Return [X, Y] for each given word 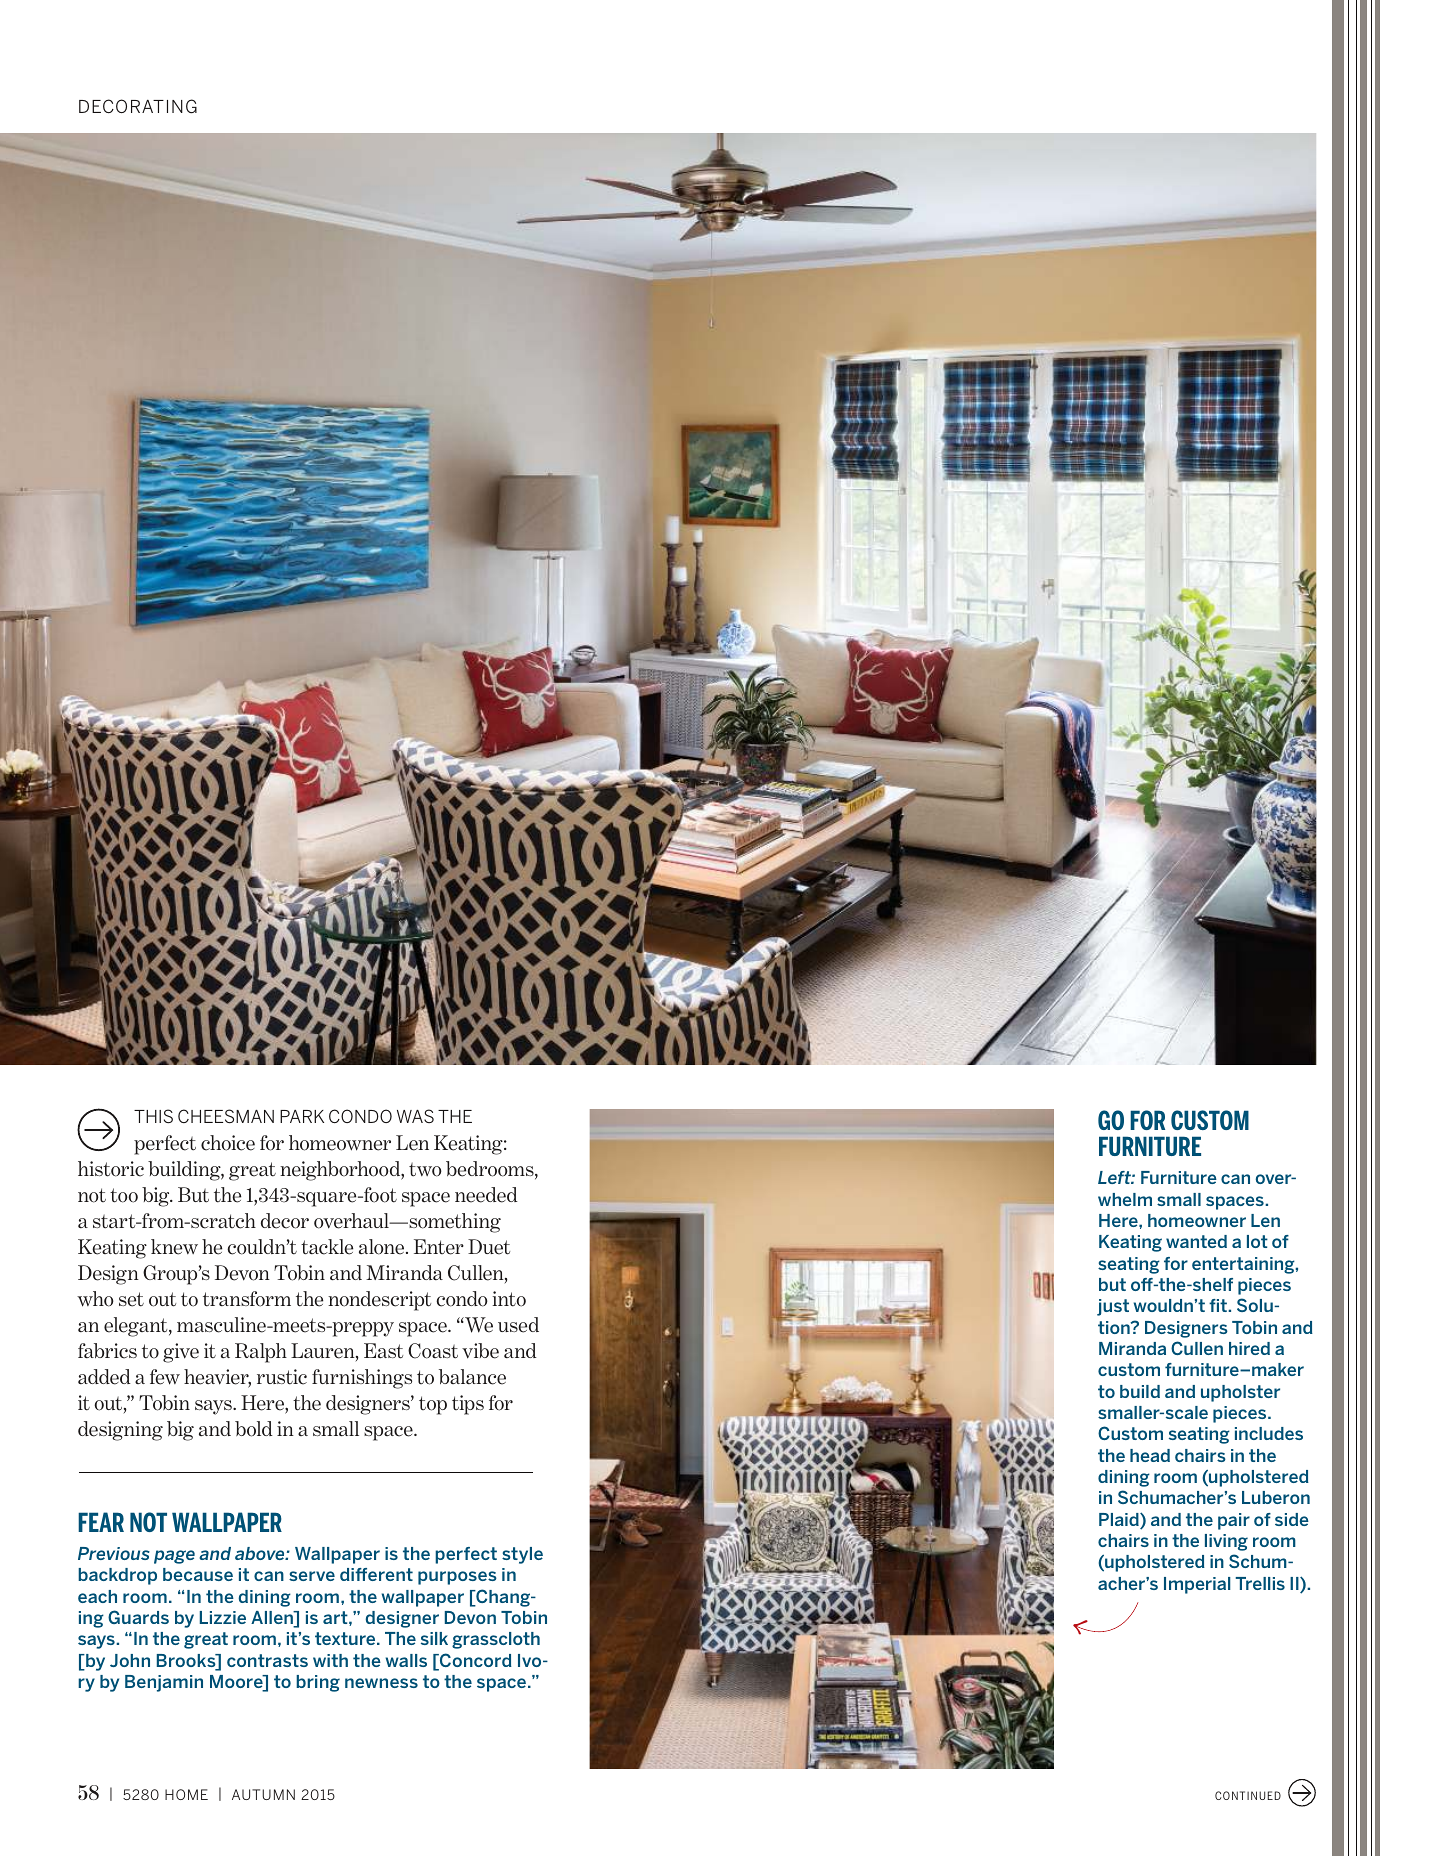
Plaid [1120, 1521]
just [1113, 1307]
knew [174, 1247]
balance [472, 1377]
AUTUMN [263, 1794]
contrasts [267, 1660]
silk [434, 1638]
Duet [489, 1247]
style [522, 1555]
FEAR [101, 1522]
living [1226, 1542]
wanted [1196, 1241]
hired [1249, 1348]
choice [228, 1143]
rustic [282, 1377]
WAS [415, 1116]
